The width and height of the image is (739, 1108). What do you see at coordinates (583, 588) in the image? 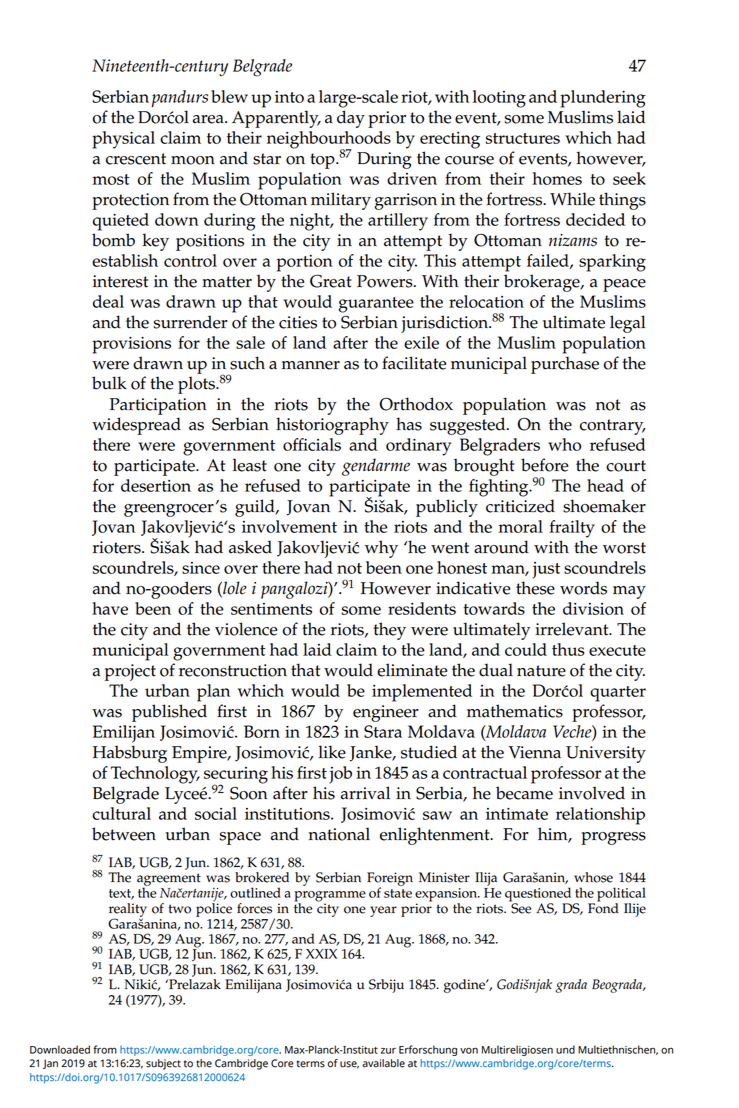
I see `words` at bounding box center [583, 588].
